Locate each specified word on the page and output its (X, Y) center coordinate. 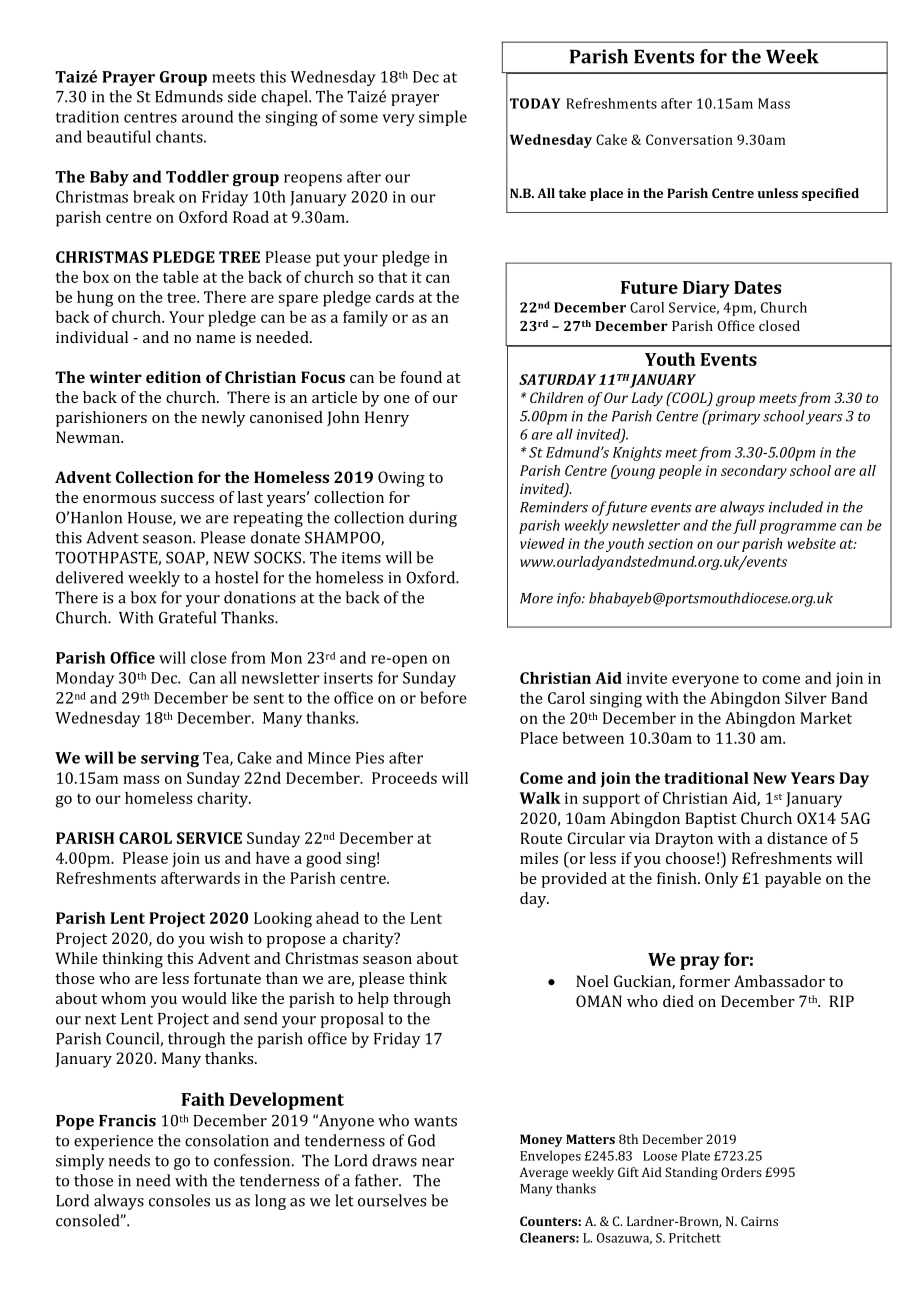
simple (443, 118)
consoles (179, 1200)
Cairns (759, 1221)
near (438, 1162)
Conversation (689, 139)
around (207, 116)
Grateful (187, 617)
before (443, 697)
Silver (806, 698)
